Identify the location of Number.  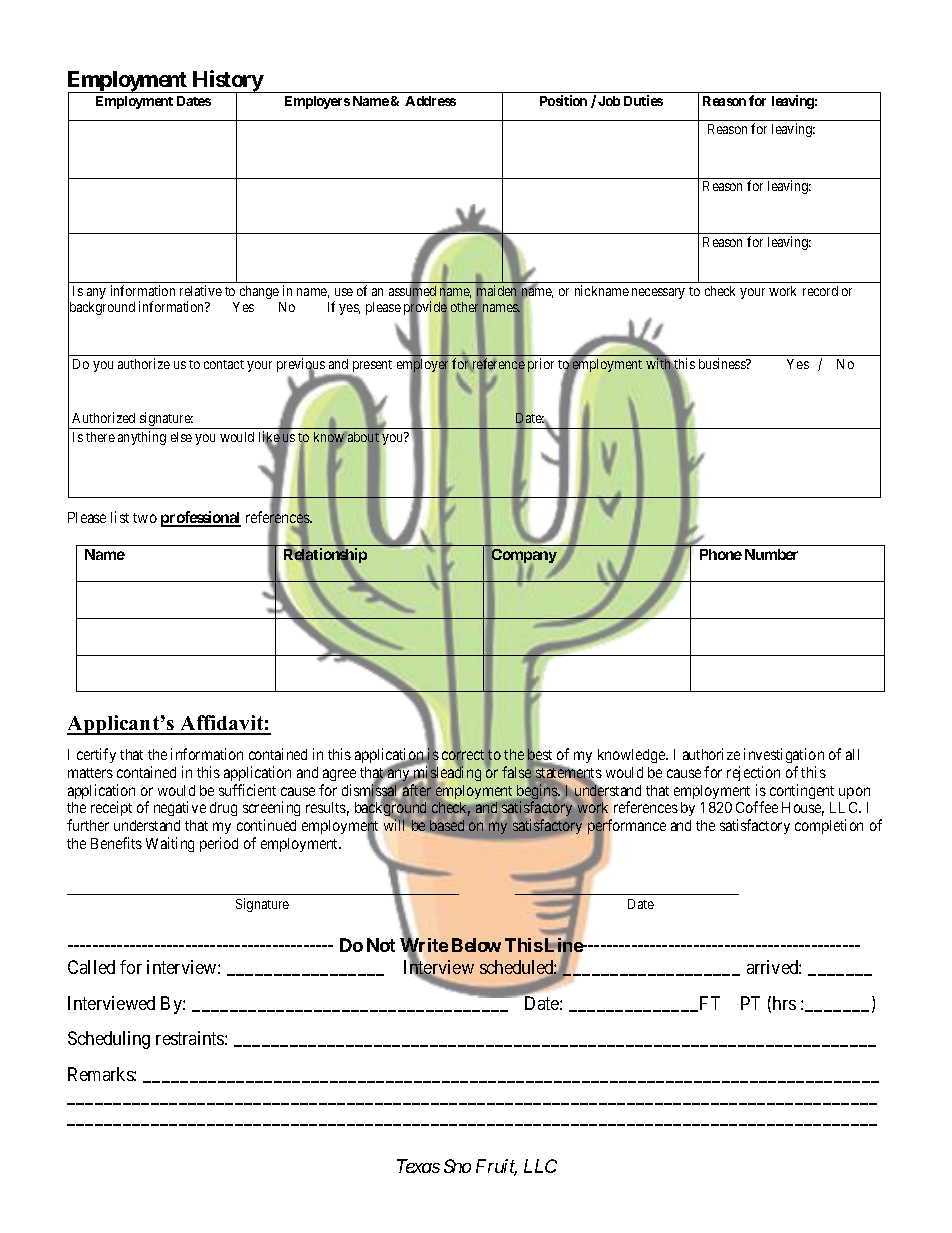
(771, 554).
